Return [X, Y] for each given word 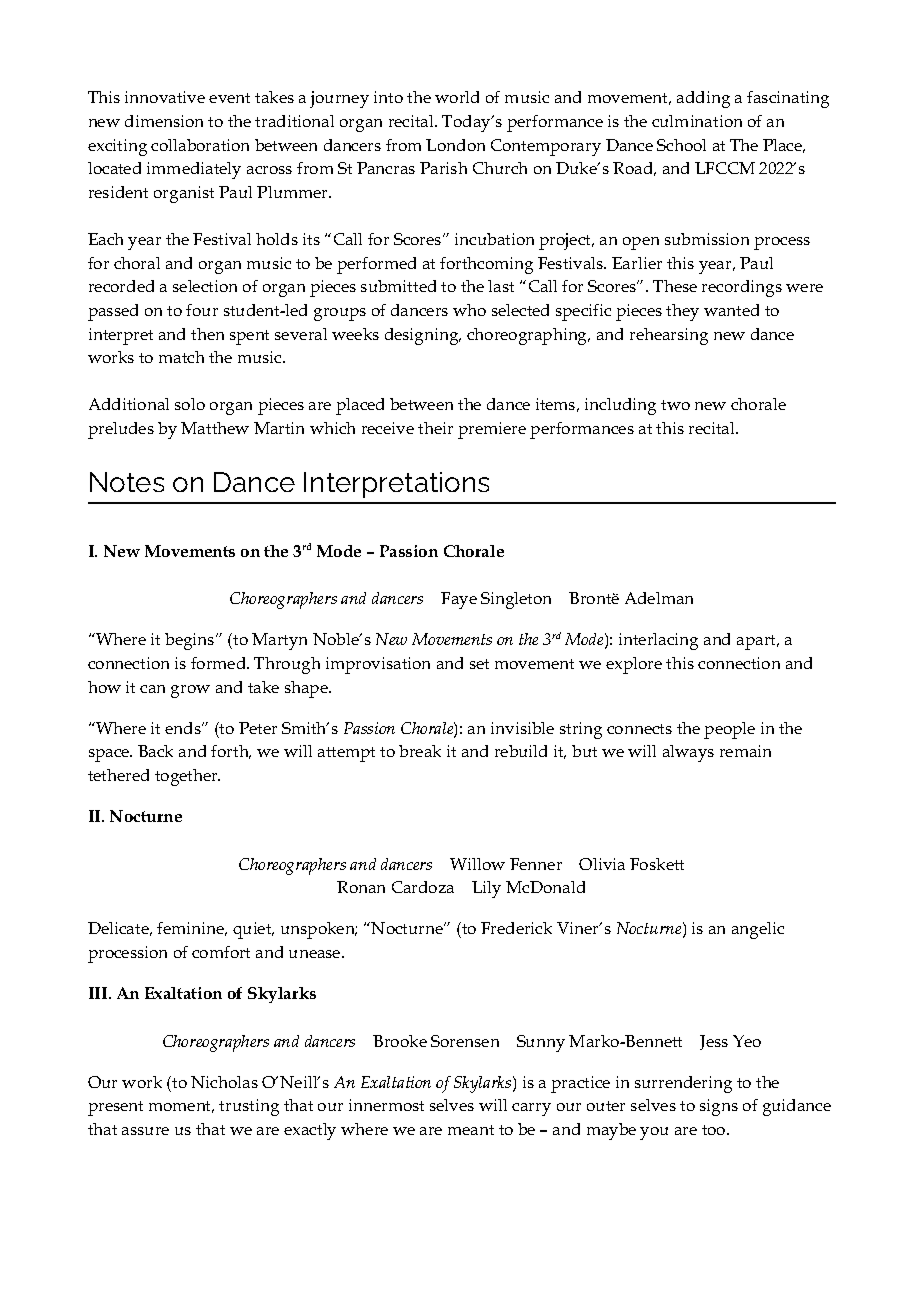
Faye [459, 600]
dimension [164, 121]
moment [181, 1107]
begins [191, 641]
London [455, 145]
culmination [697, 121]
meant [471, 1130]
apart [758, 642]
